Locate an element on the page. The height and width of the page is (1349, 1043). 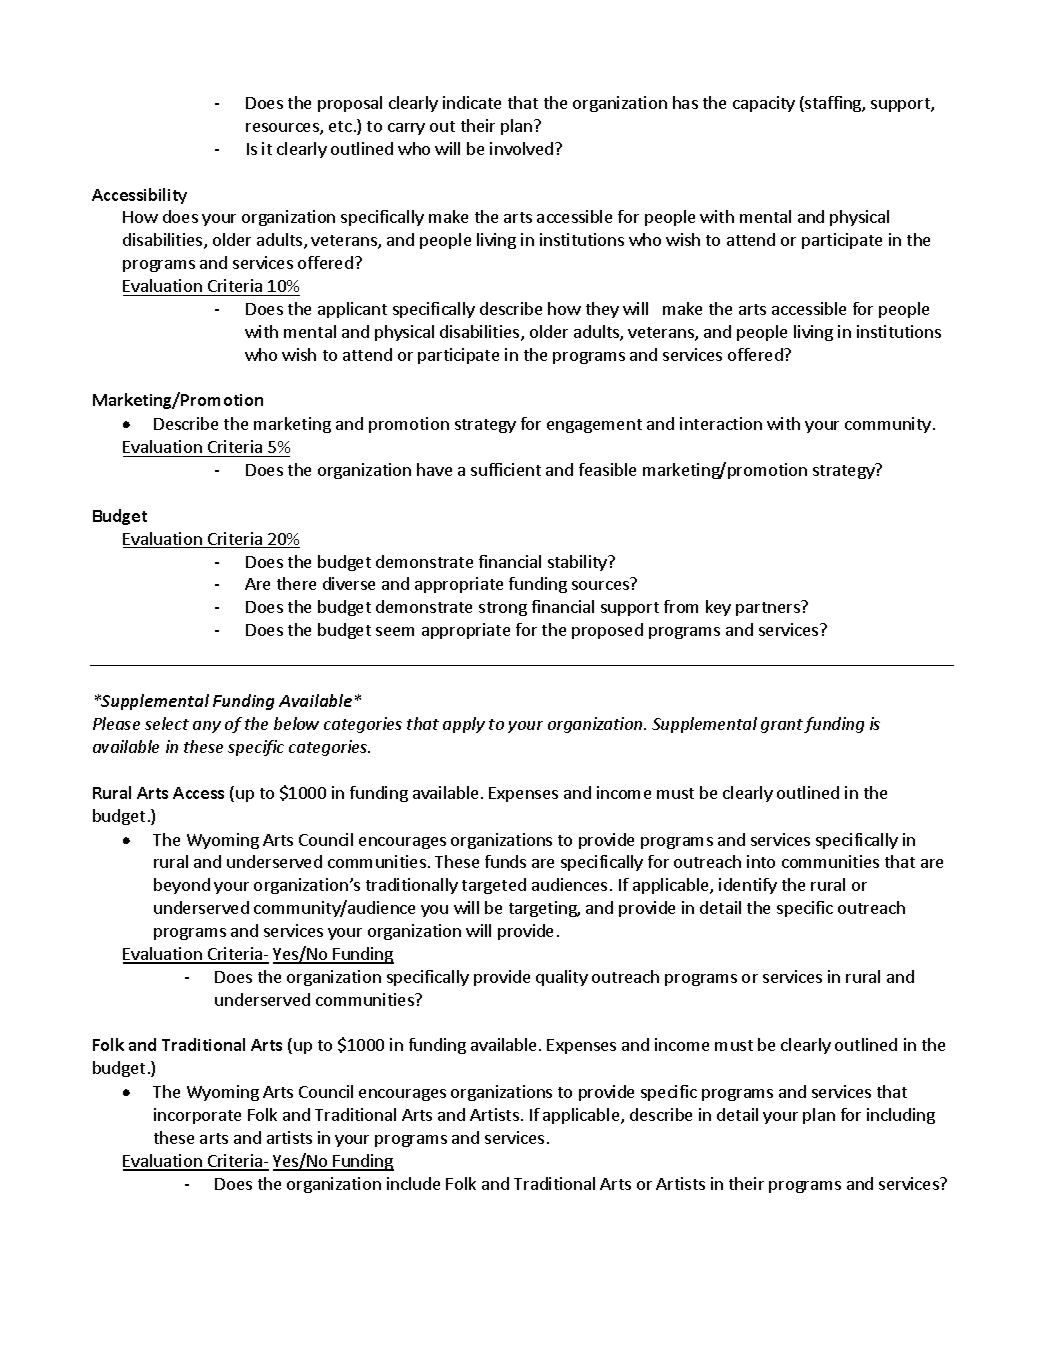
involved is located at coordinates (521, 148).
